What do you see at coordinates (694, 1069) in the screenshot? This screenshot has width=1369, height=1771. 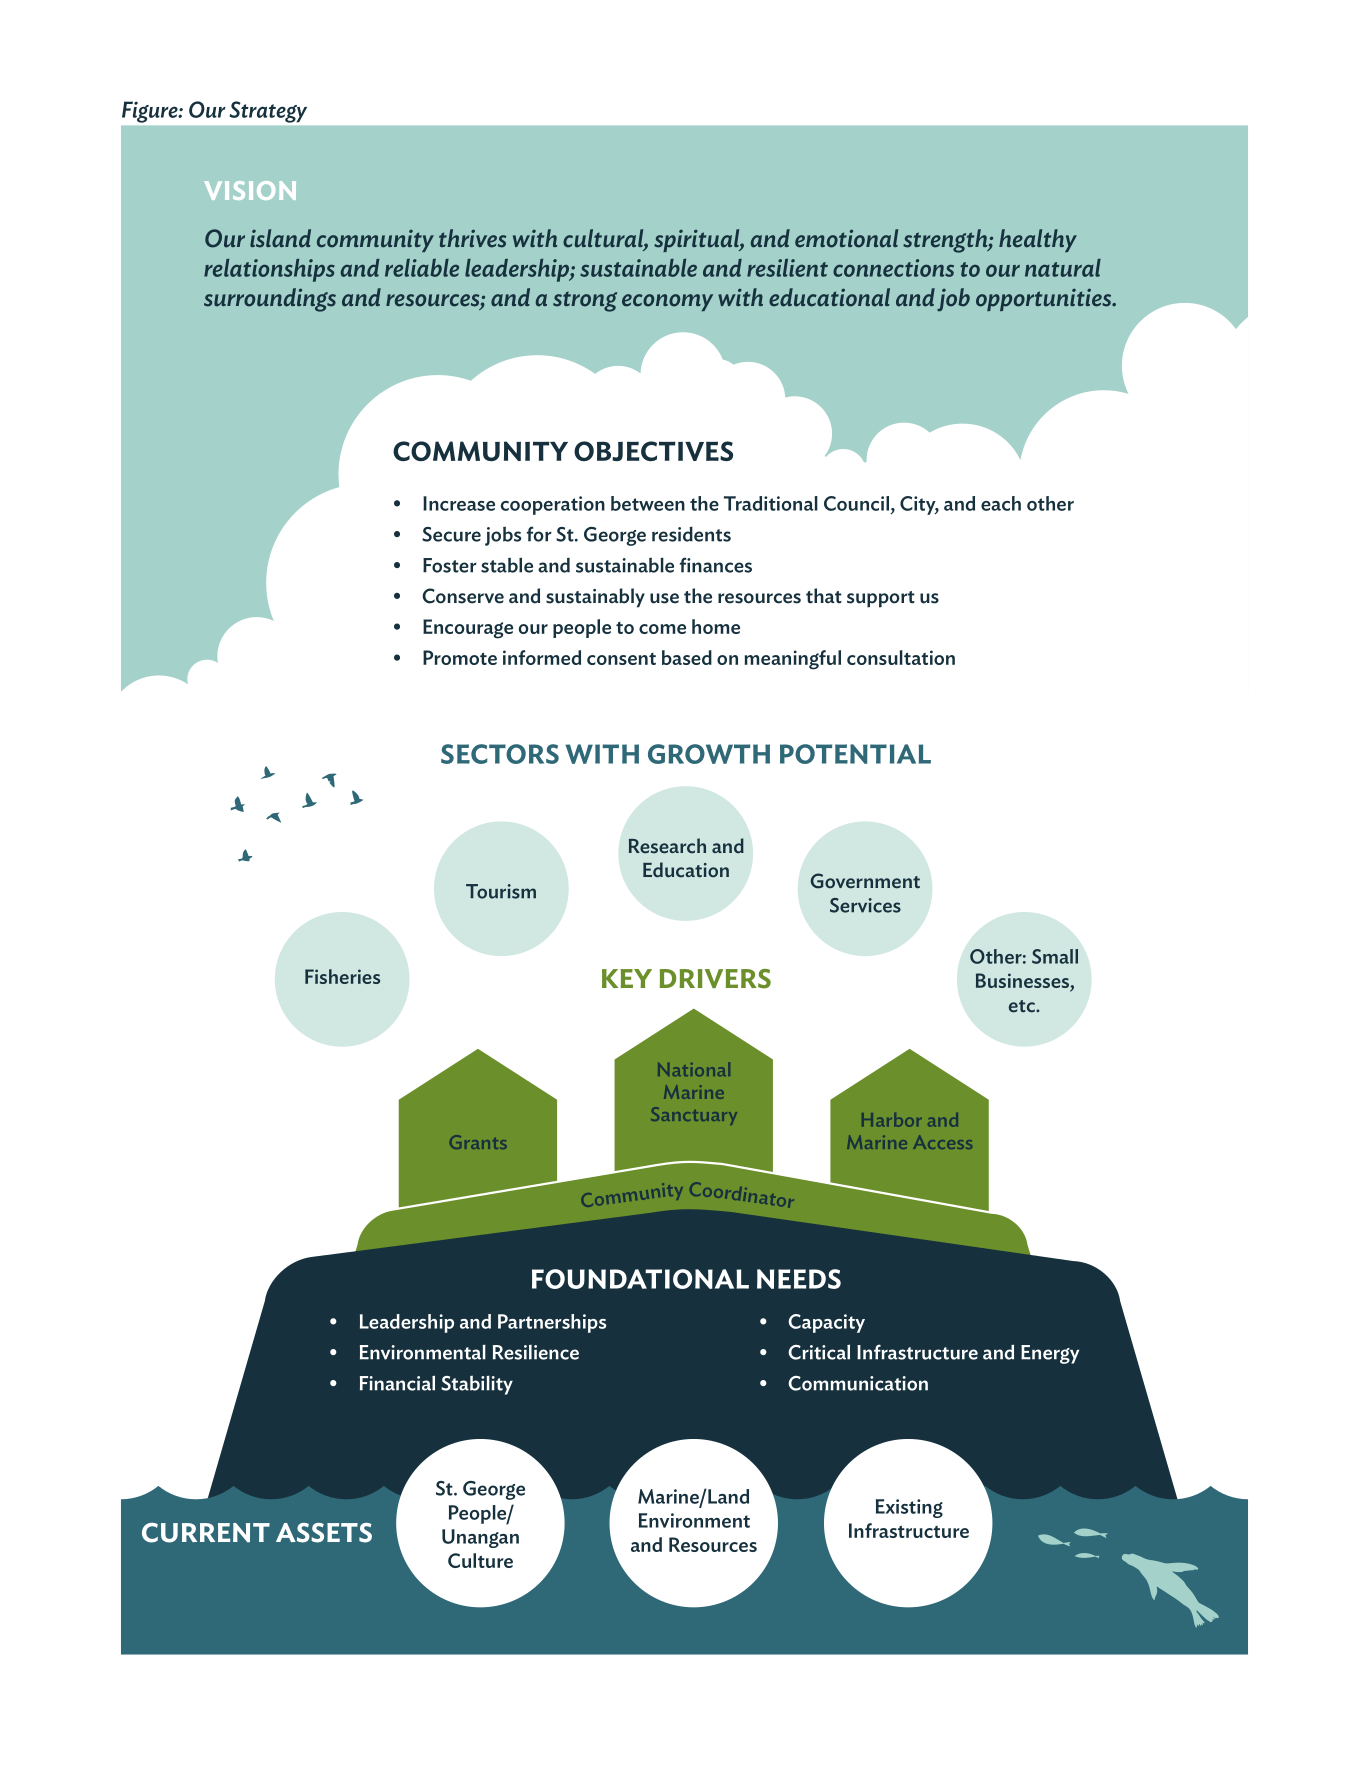 I see `National` at bounding box center [694, 1069].
